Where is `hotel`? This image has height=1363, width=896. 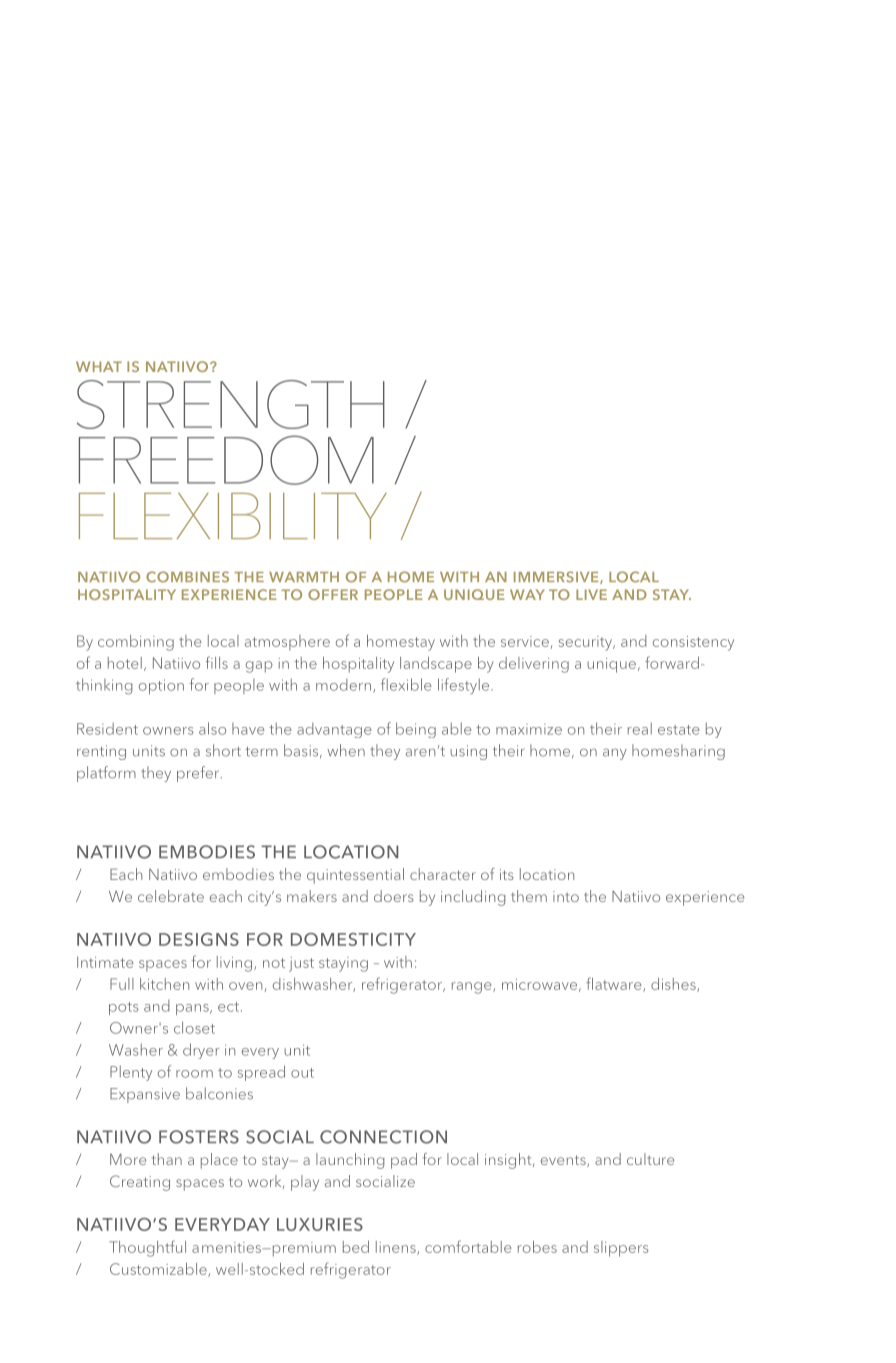
hotel is located at coordinates (125, 663).
